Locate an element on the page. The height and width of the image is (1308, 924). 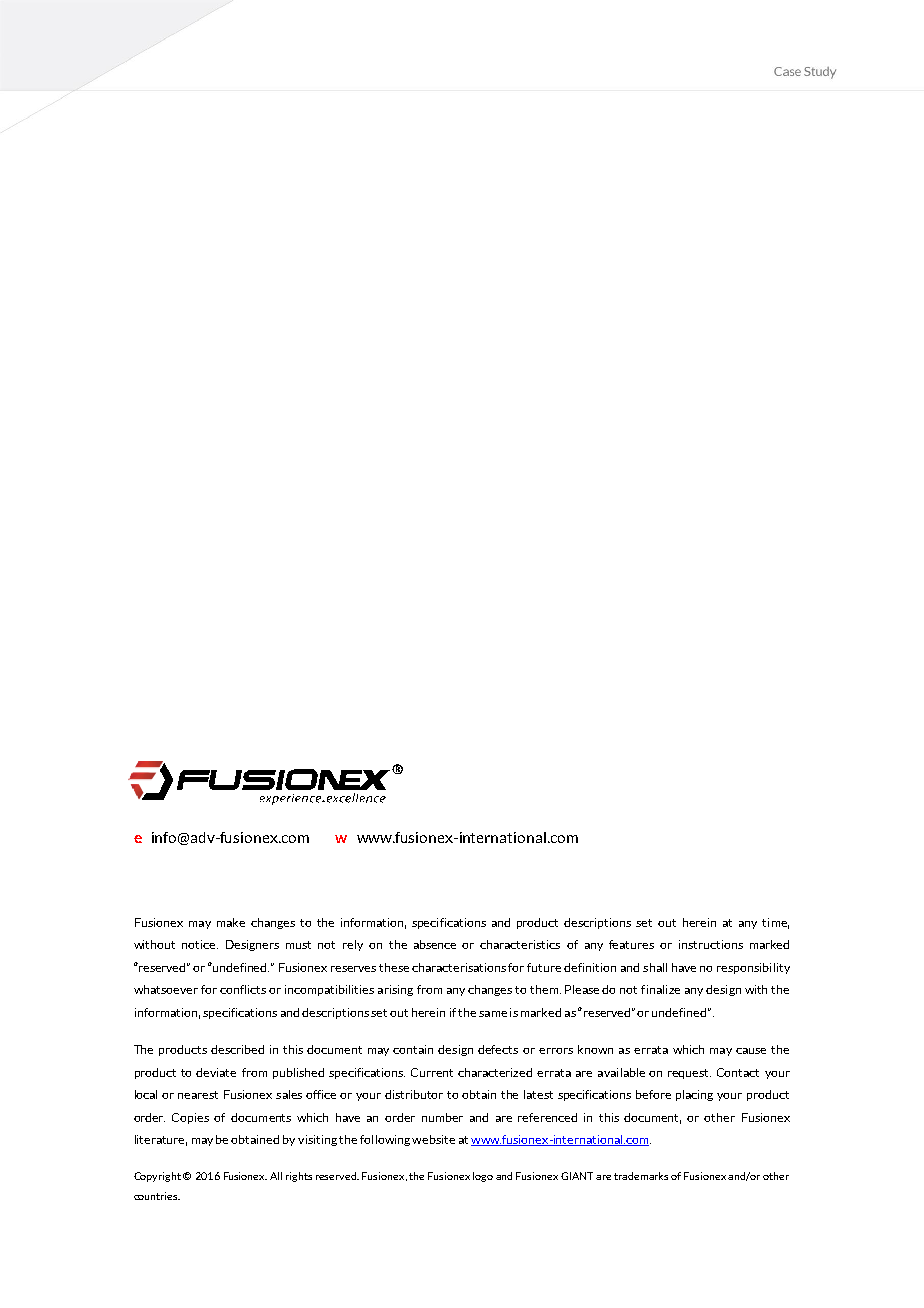
countries is located at coordinates (157, 1196).
